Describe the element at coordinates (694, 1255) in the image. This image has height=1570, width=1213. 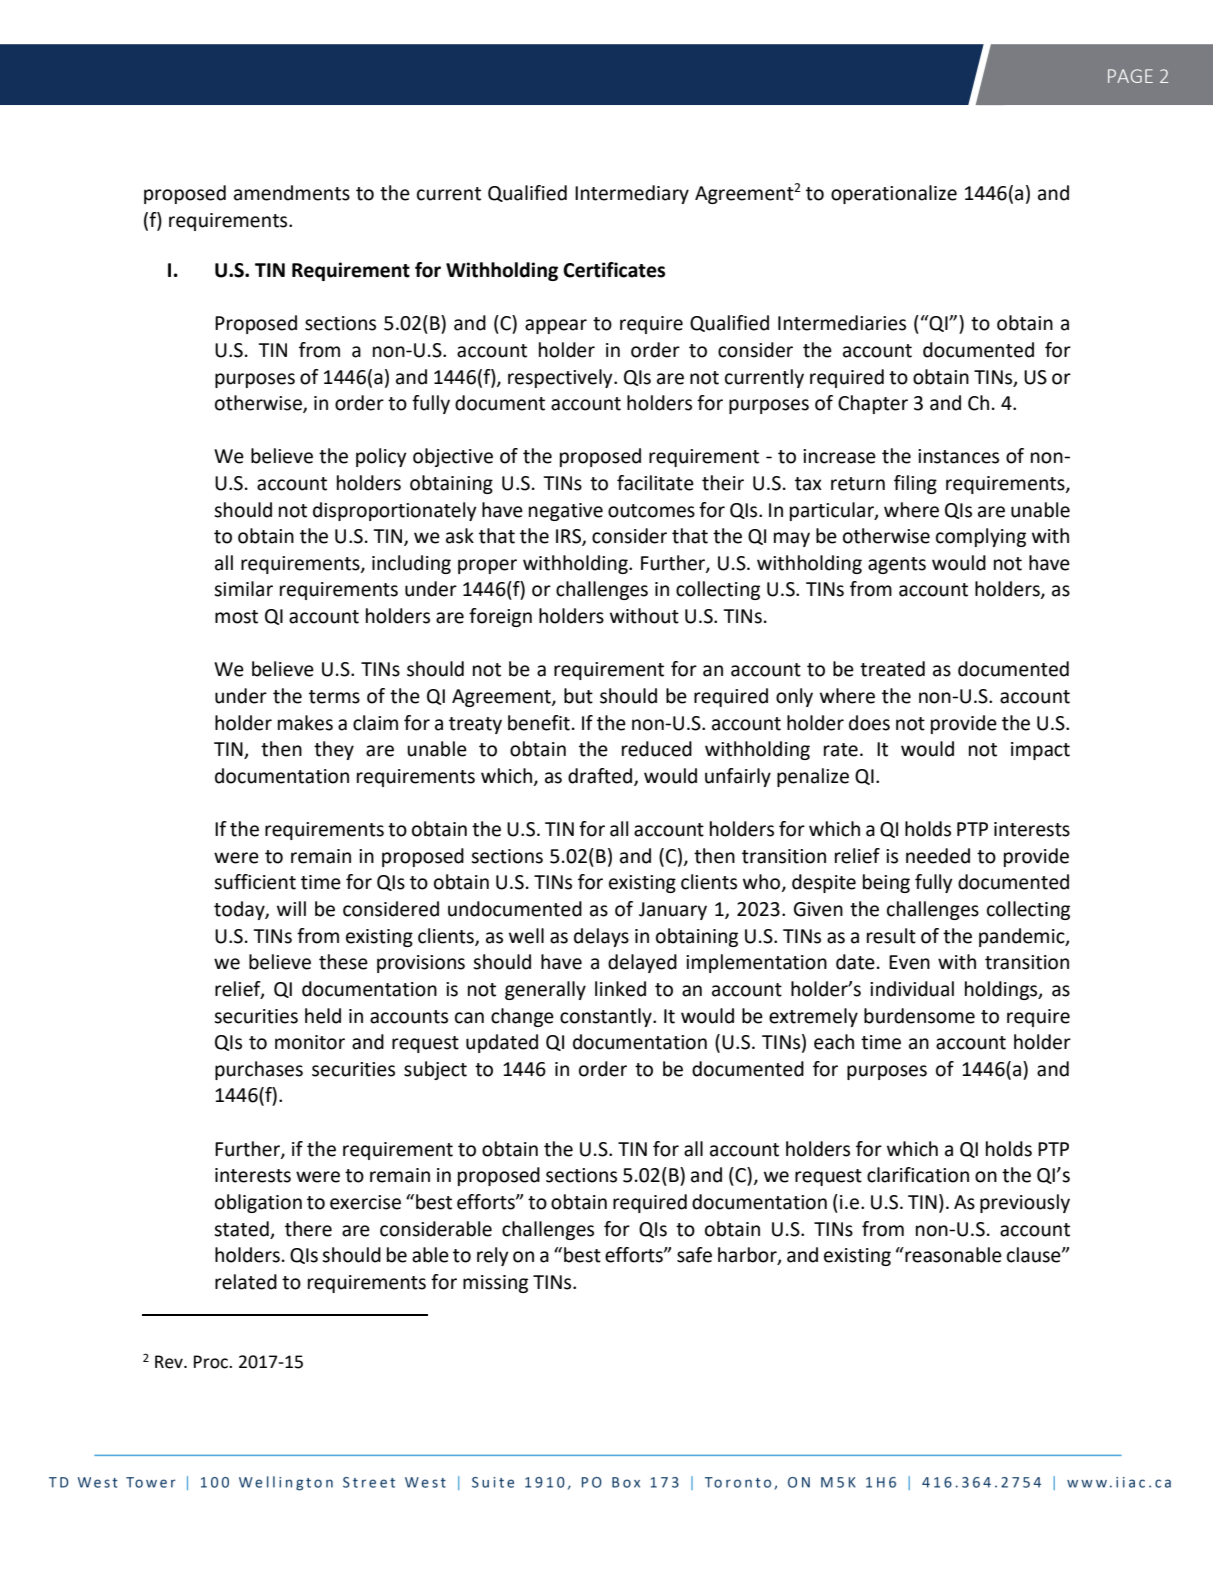
I see `safe` at that location.
